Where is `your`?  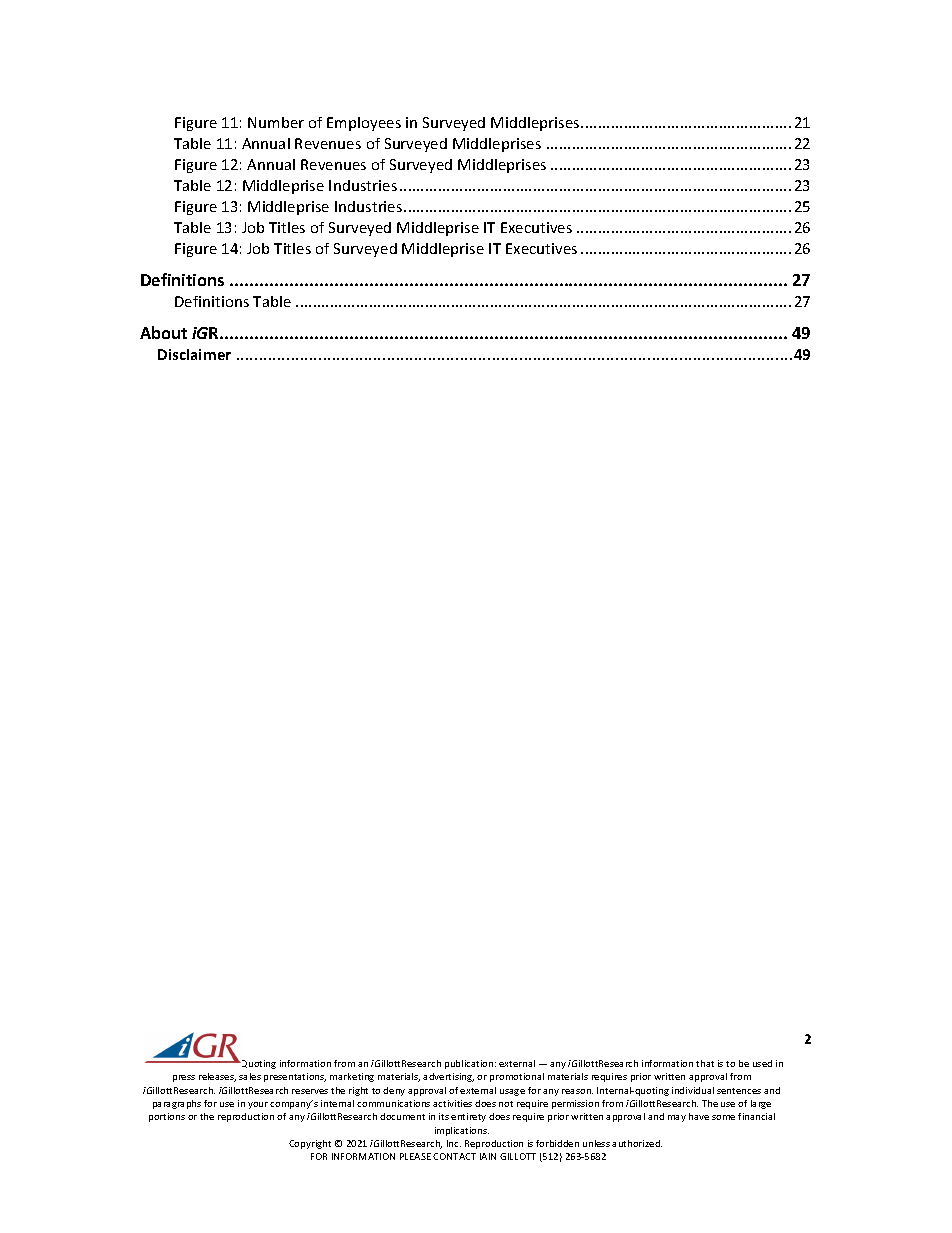 your is located at coordinates (258, 1105).
